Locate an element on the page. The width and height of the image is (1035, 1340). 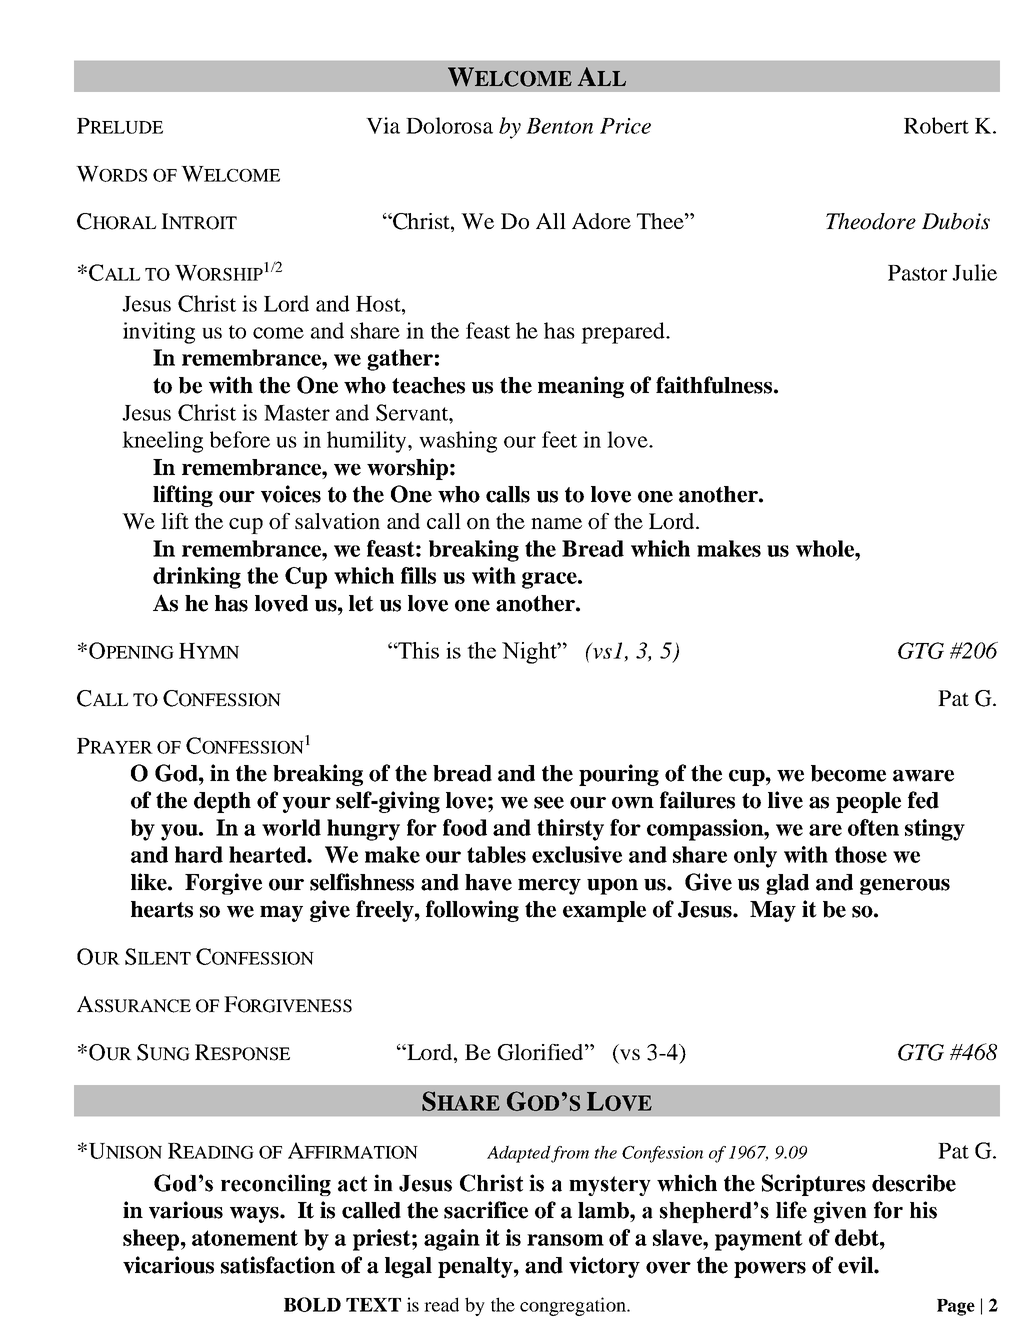
hearts is located at coordinates (162, 909).
